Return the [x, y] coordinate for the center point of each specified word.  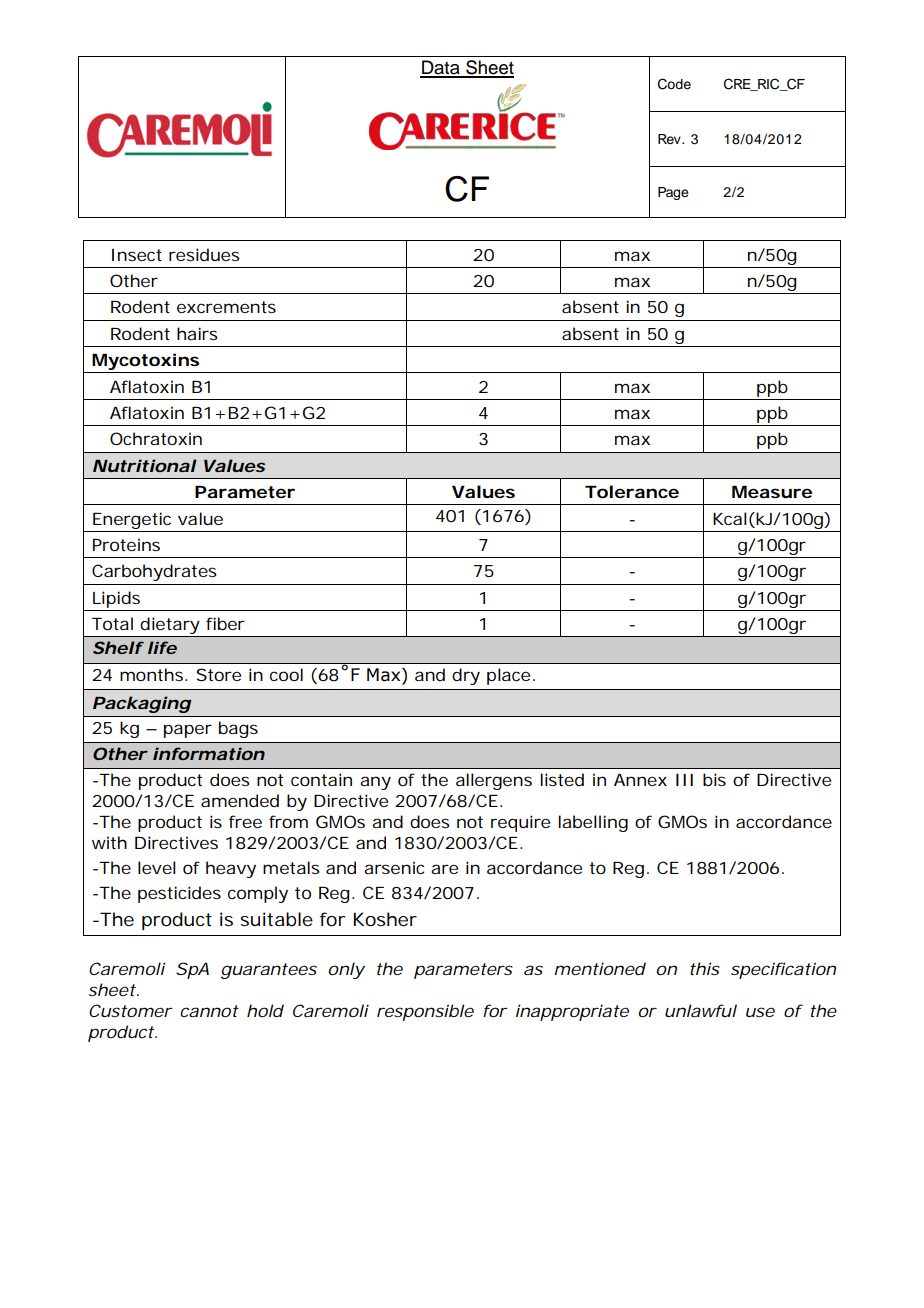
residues [204, 254]
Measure [772, 492]
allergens [494, 781]
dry [466, 676]
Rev [670, 139]
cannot [209, 1011]
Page [673, 193]
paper [188, 731]
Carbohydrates [154, 572]
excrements [226, 307]
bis [714, 779]
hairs [197, 333]
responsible [425, 1012]
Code [674, 84]
